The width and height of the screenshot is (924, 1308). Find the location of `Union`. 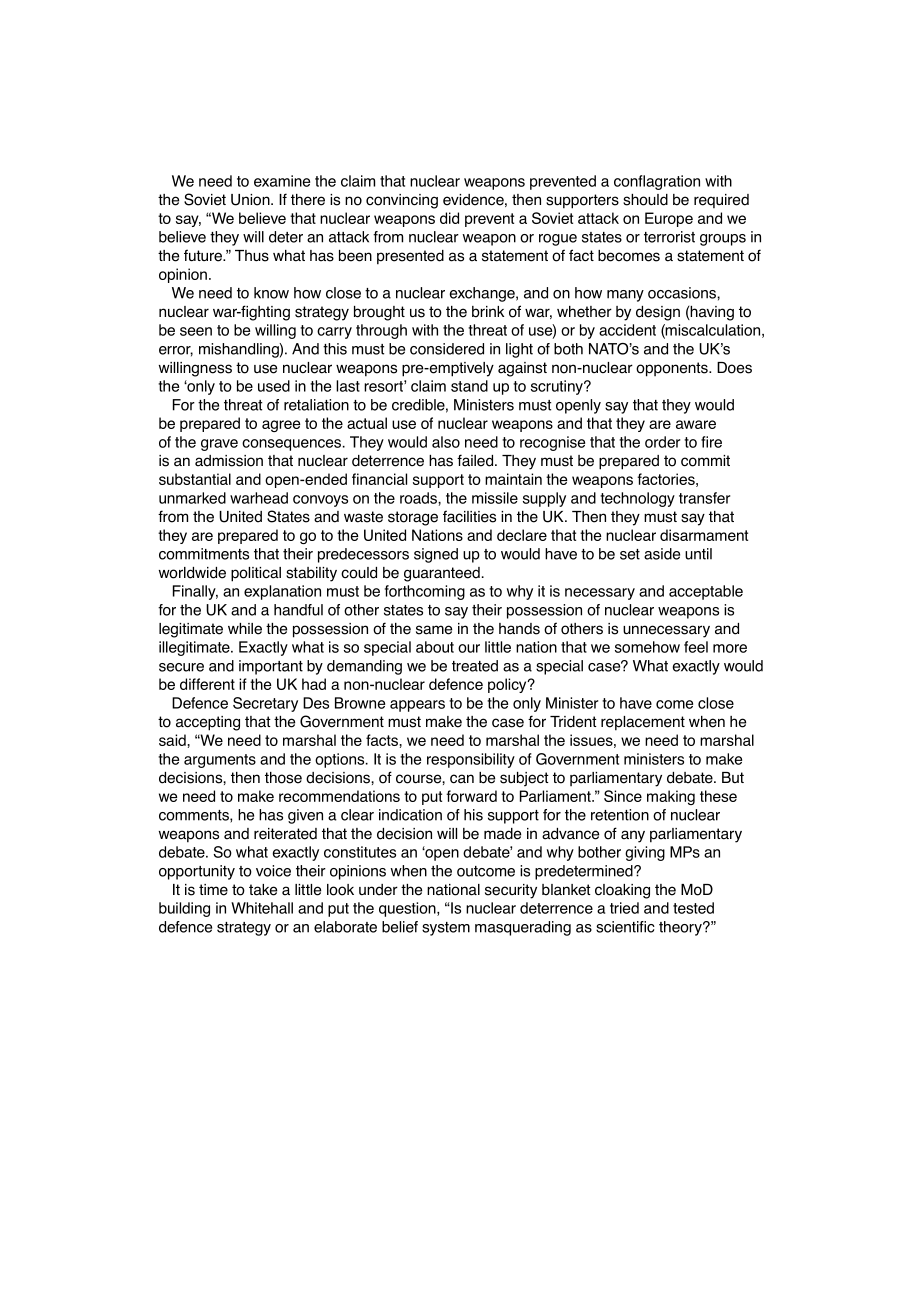

Union is located at coordinates (251, 200).
